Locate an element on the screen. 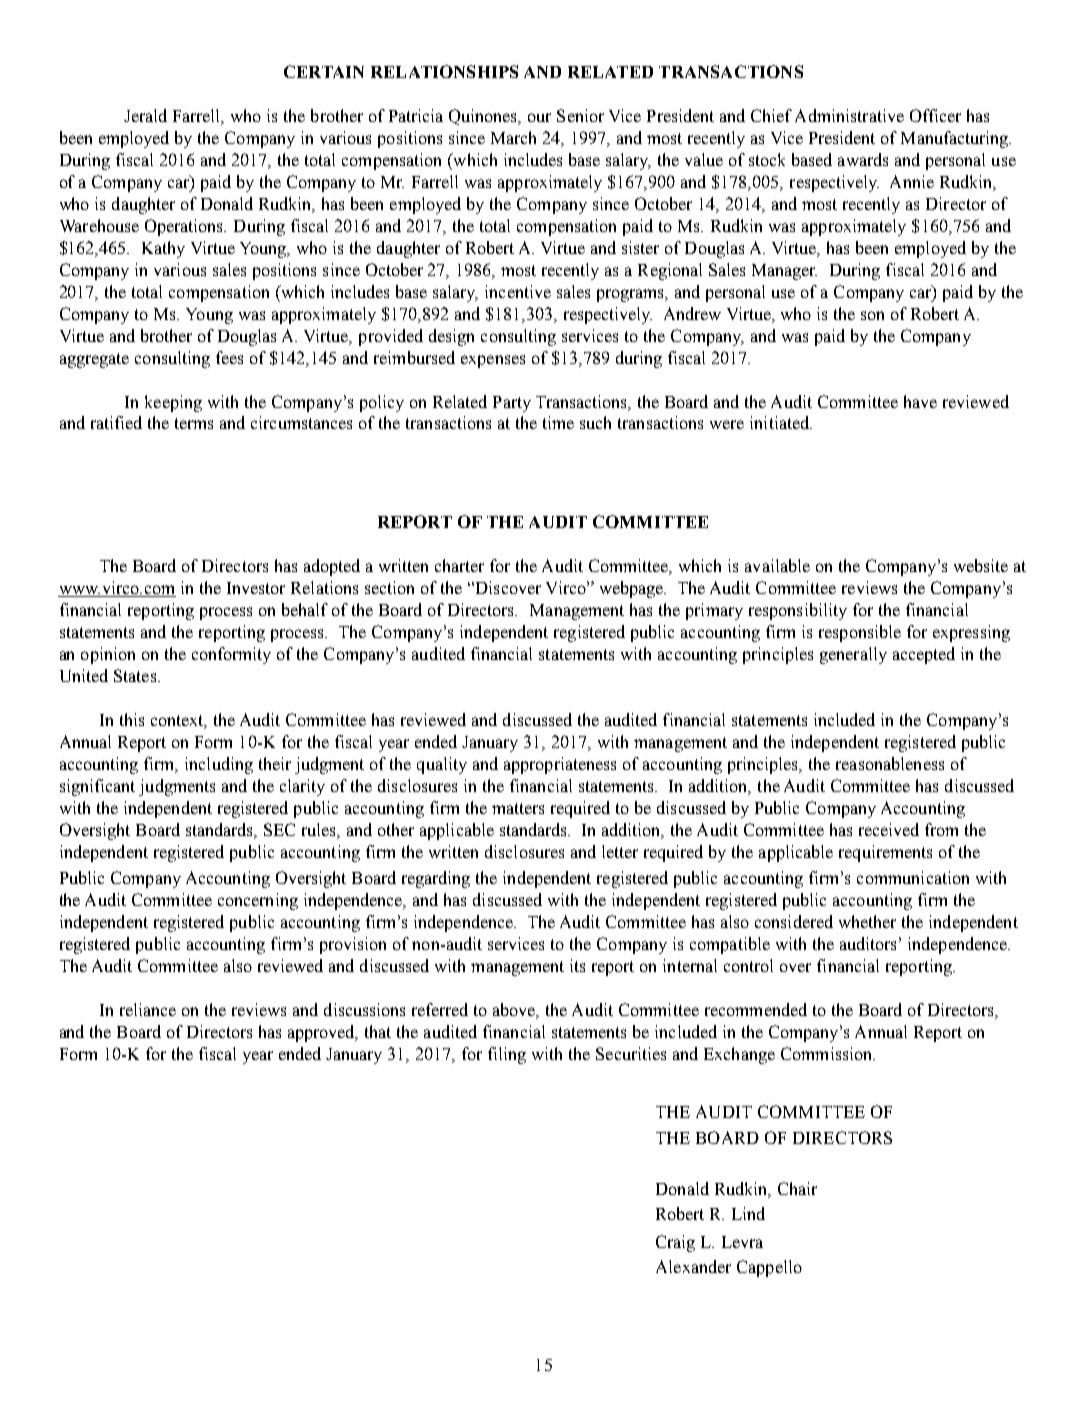 This screenshot has height=1416, width=1087. matters is located at coordinates (518, 808).
